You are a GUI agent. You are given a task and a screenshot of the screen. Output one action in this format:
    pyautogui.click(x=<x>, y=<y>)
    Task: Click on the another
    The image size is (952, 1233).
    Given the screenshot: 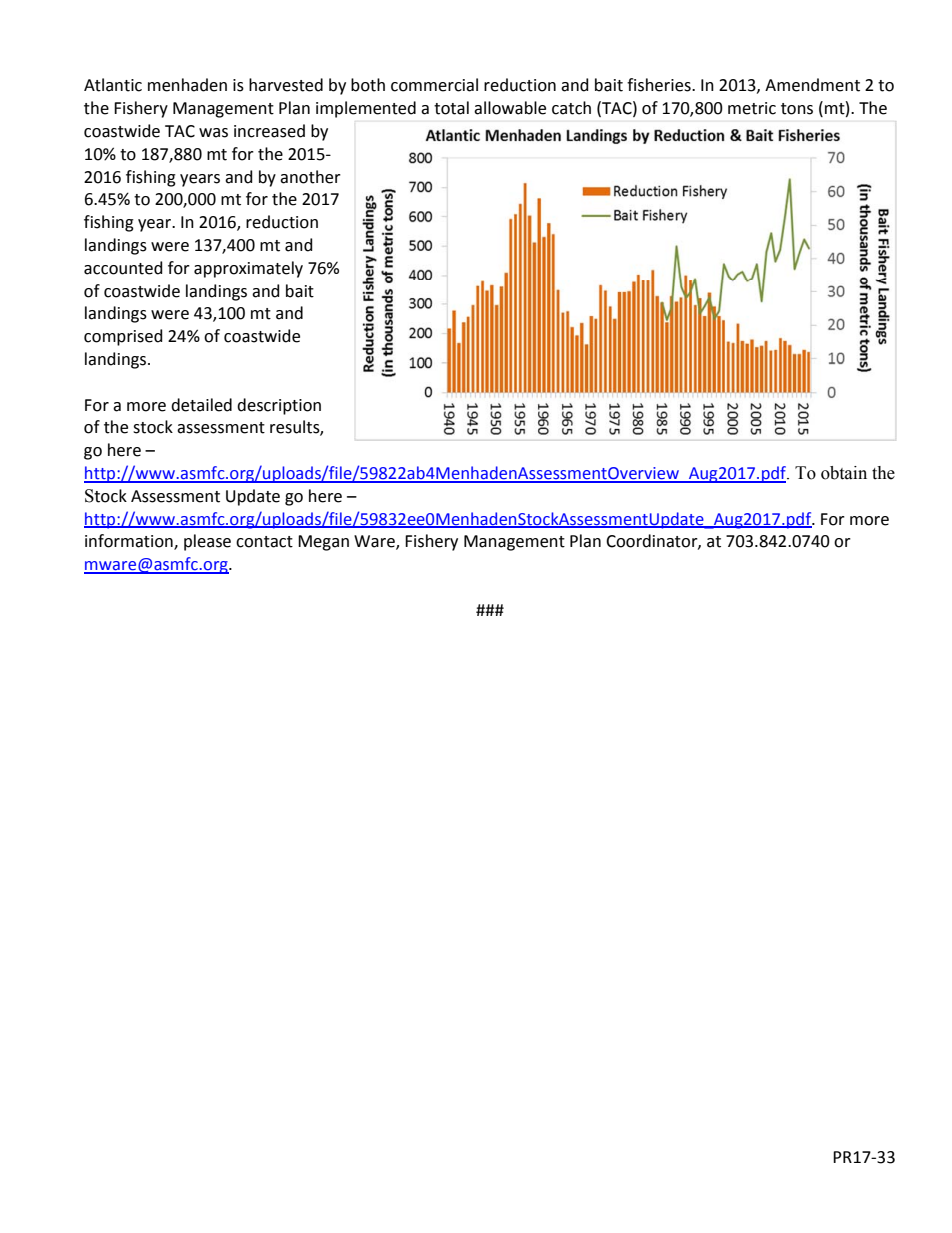 What is the action you would take?
    pyautogui.click(x=310, y=177)
